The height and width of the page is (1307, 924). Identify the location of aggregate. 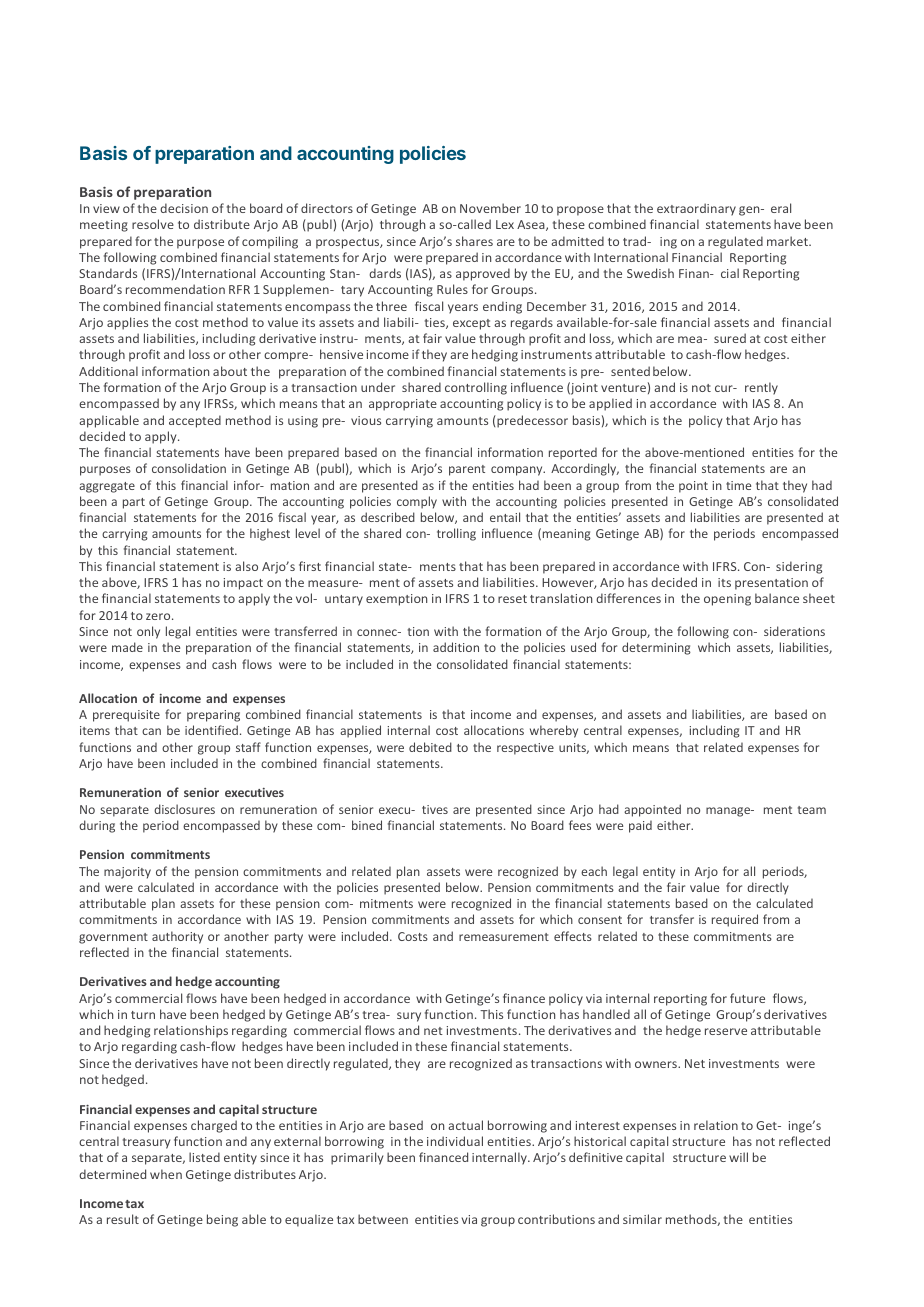
(107, 487).
